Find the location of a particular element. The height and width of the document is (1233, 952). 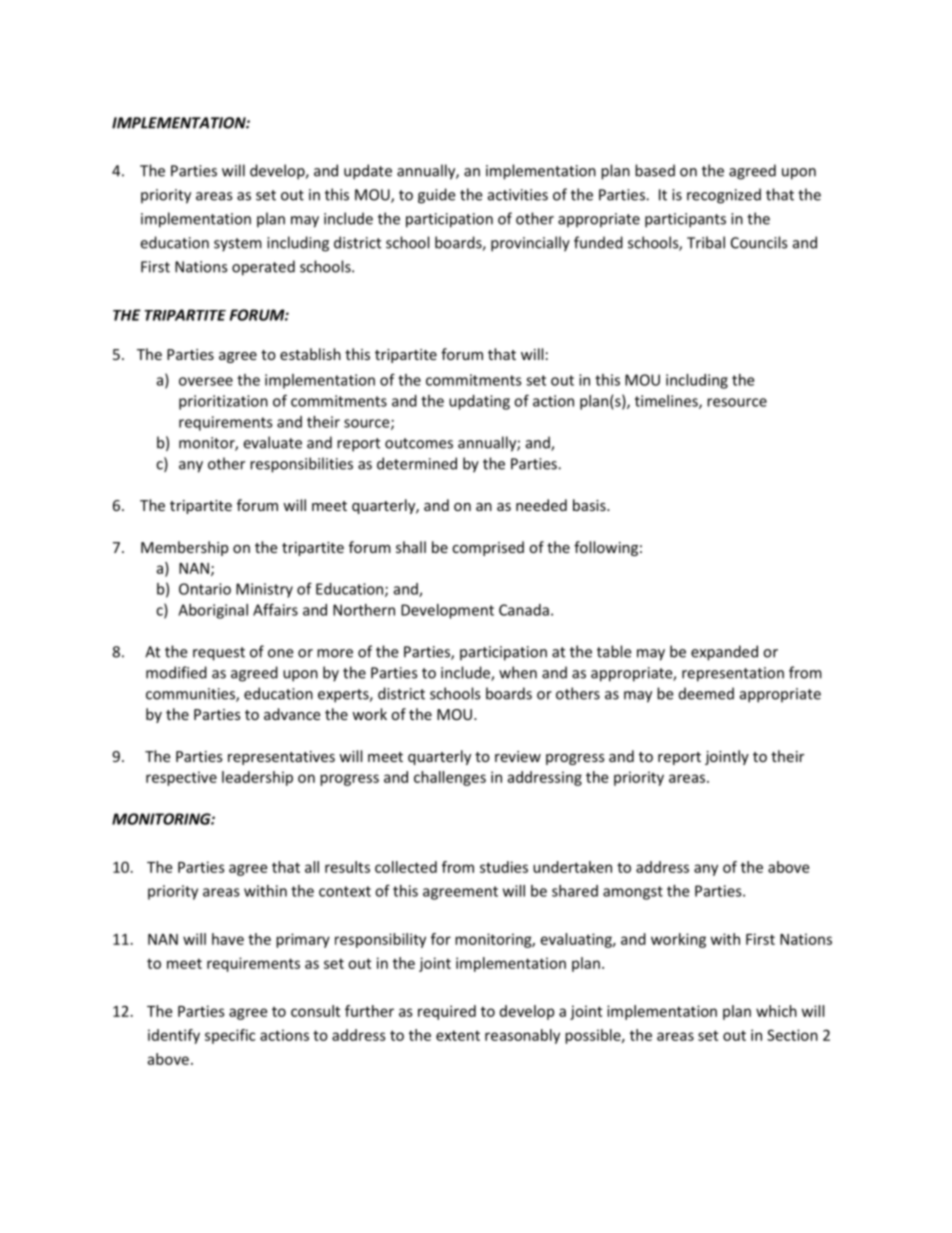

Canada is located at coordinates (524, 610).
